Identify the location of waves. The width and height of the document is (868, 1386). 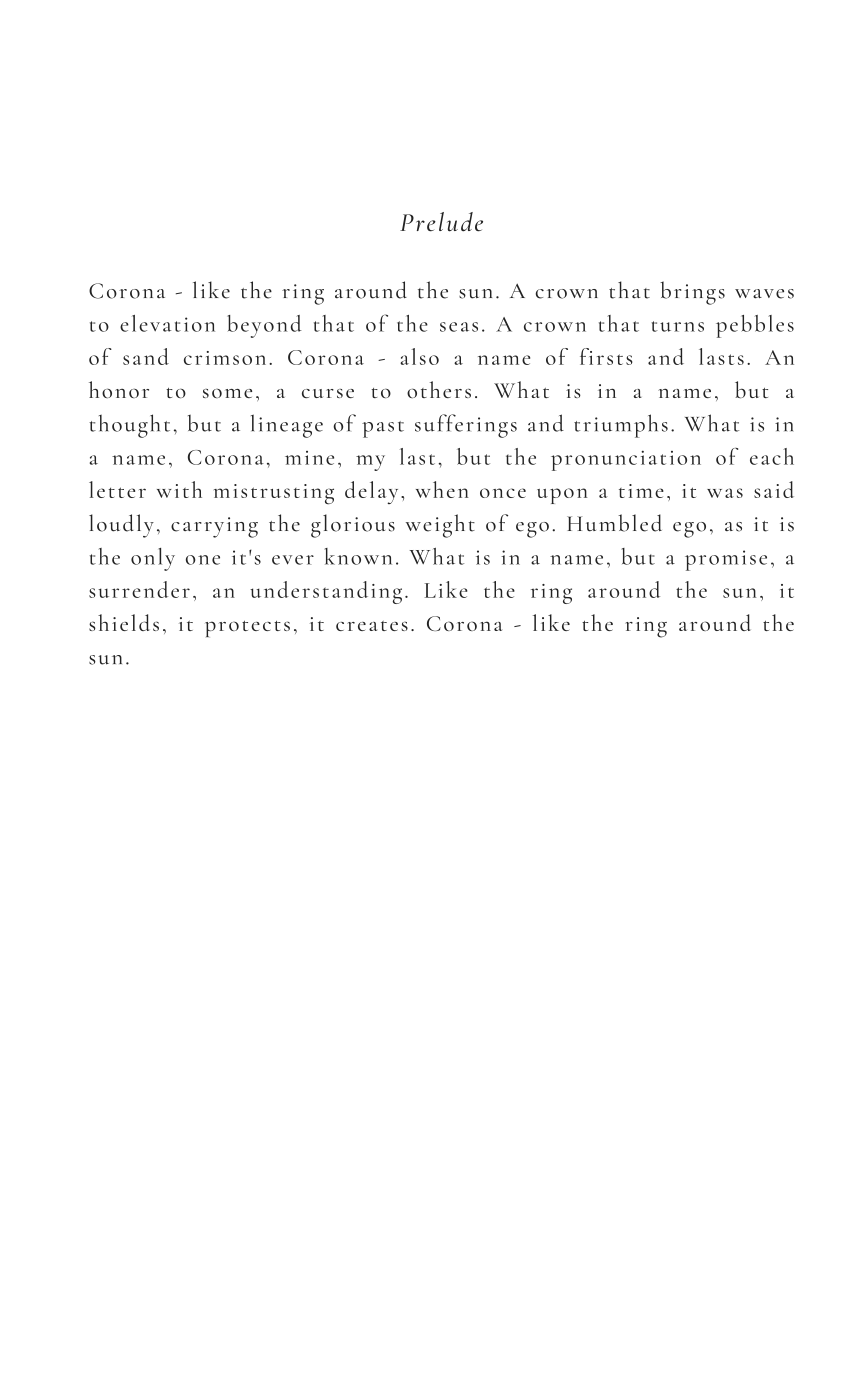
(764, 294).
